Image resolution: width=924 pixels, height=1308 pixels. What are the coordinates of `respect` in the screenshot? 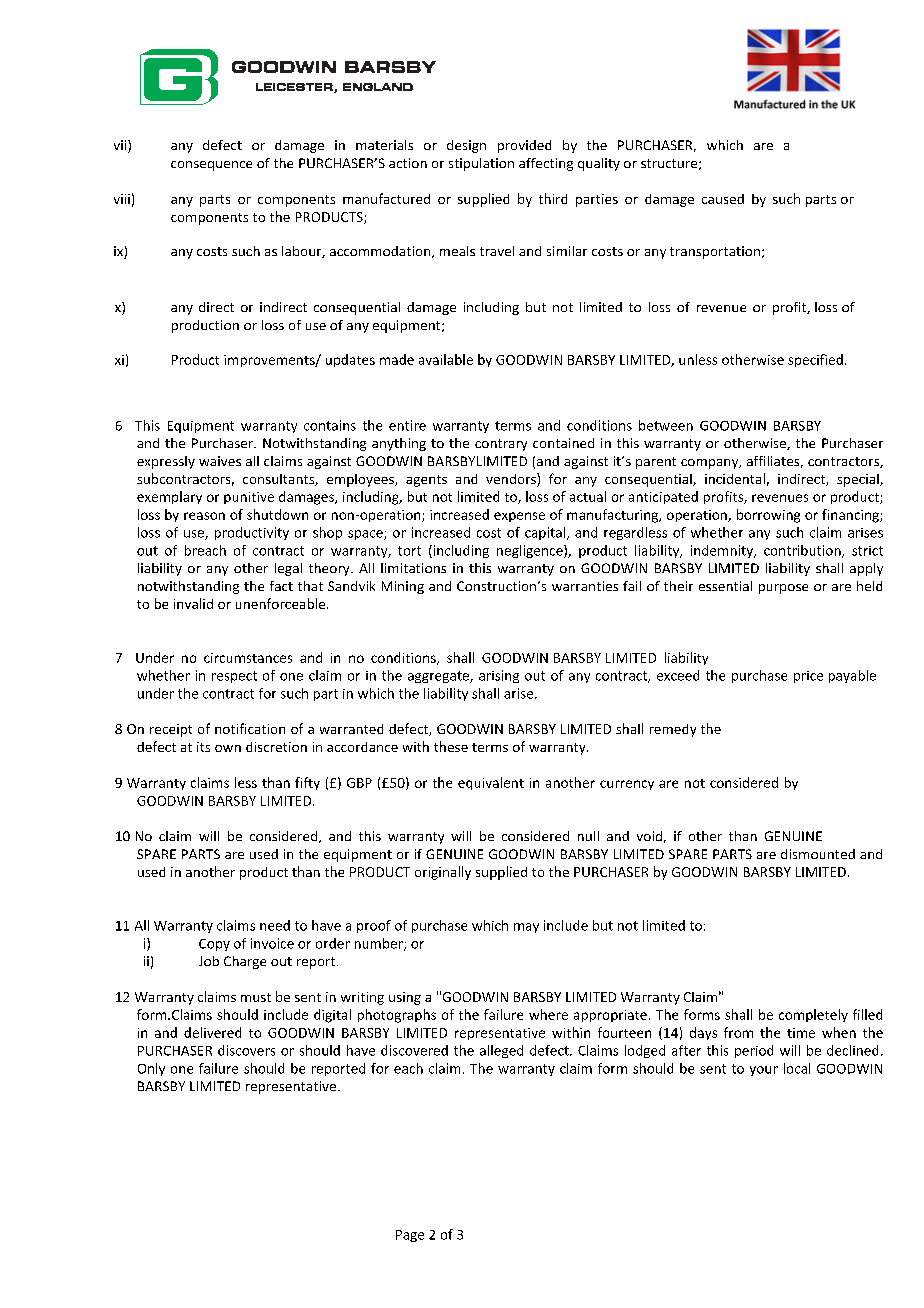 It's located at (234, 677).
